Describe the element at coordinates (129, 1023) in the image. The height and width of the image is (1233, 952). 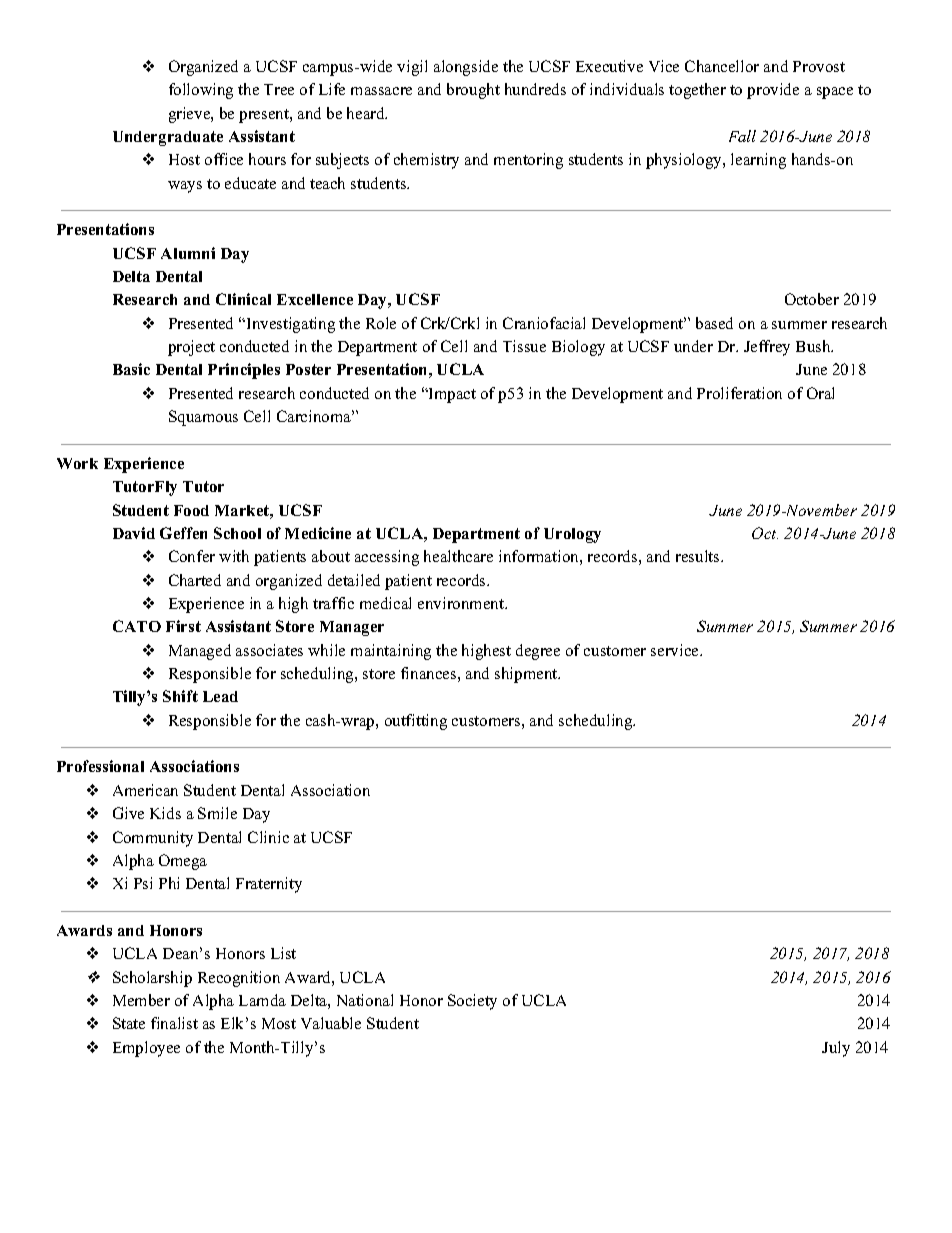
I see `State` at that location.
